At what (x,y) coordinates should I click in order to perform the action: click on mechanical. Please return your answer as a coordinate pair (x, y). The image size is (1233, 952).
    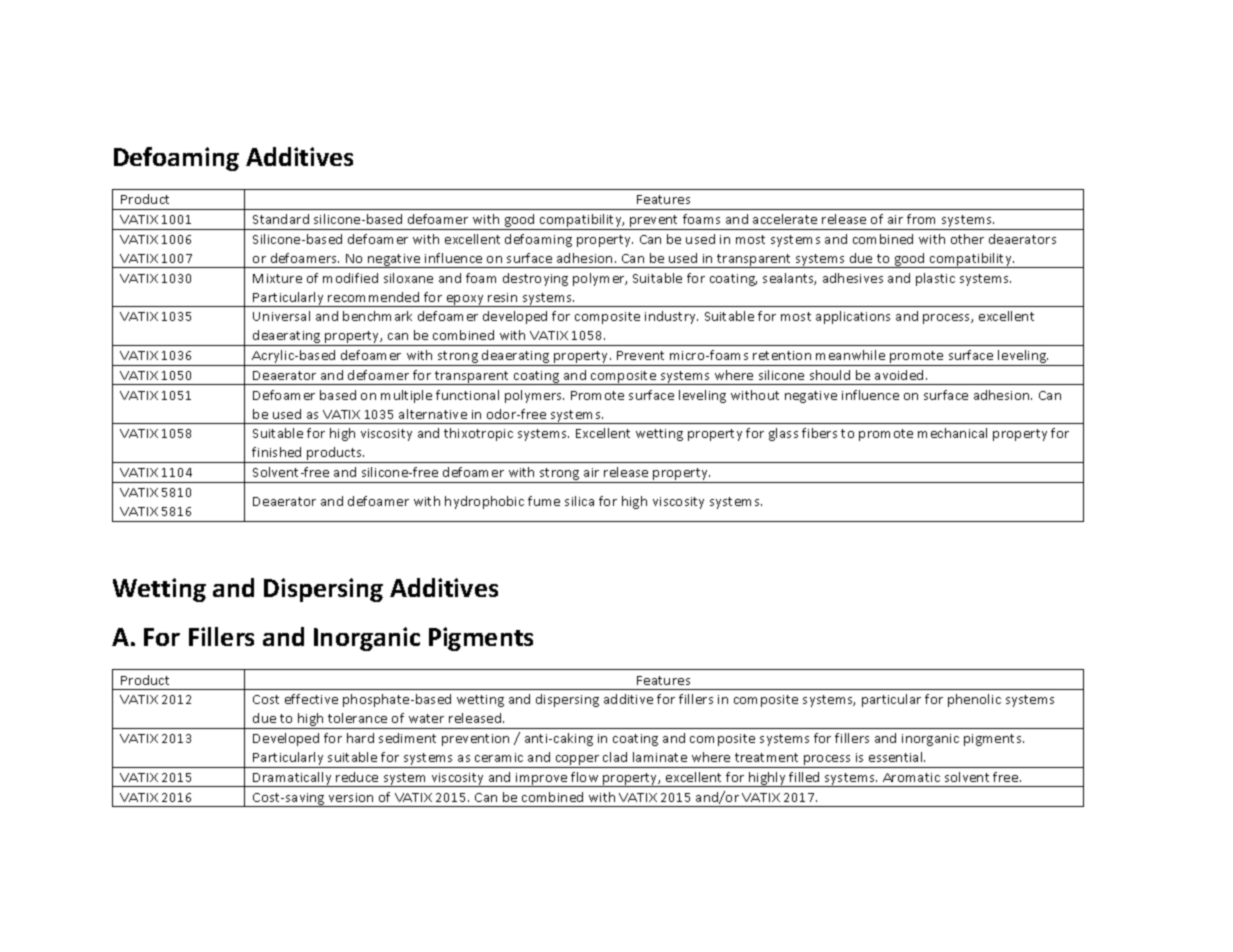
    Looking at the image, I should click on (952, 433).
